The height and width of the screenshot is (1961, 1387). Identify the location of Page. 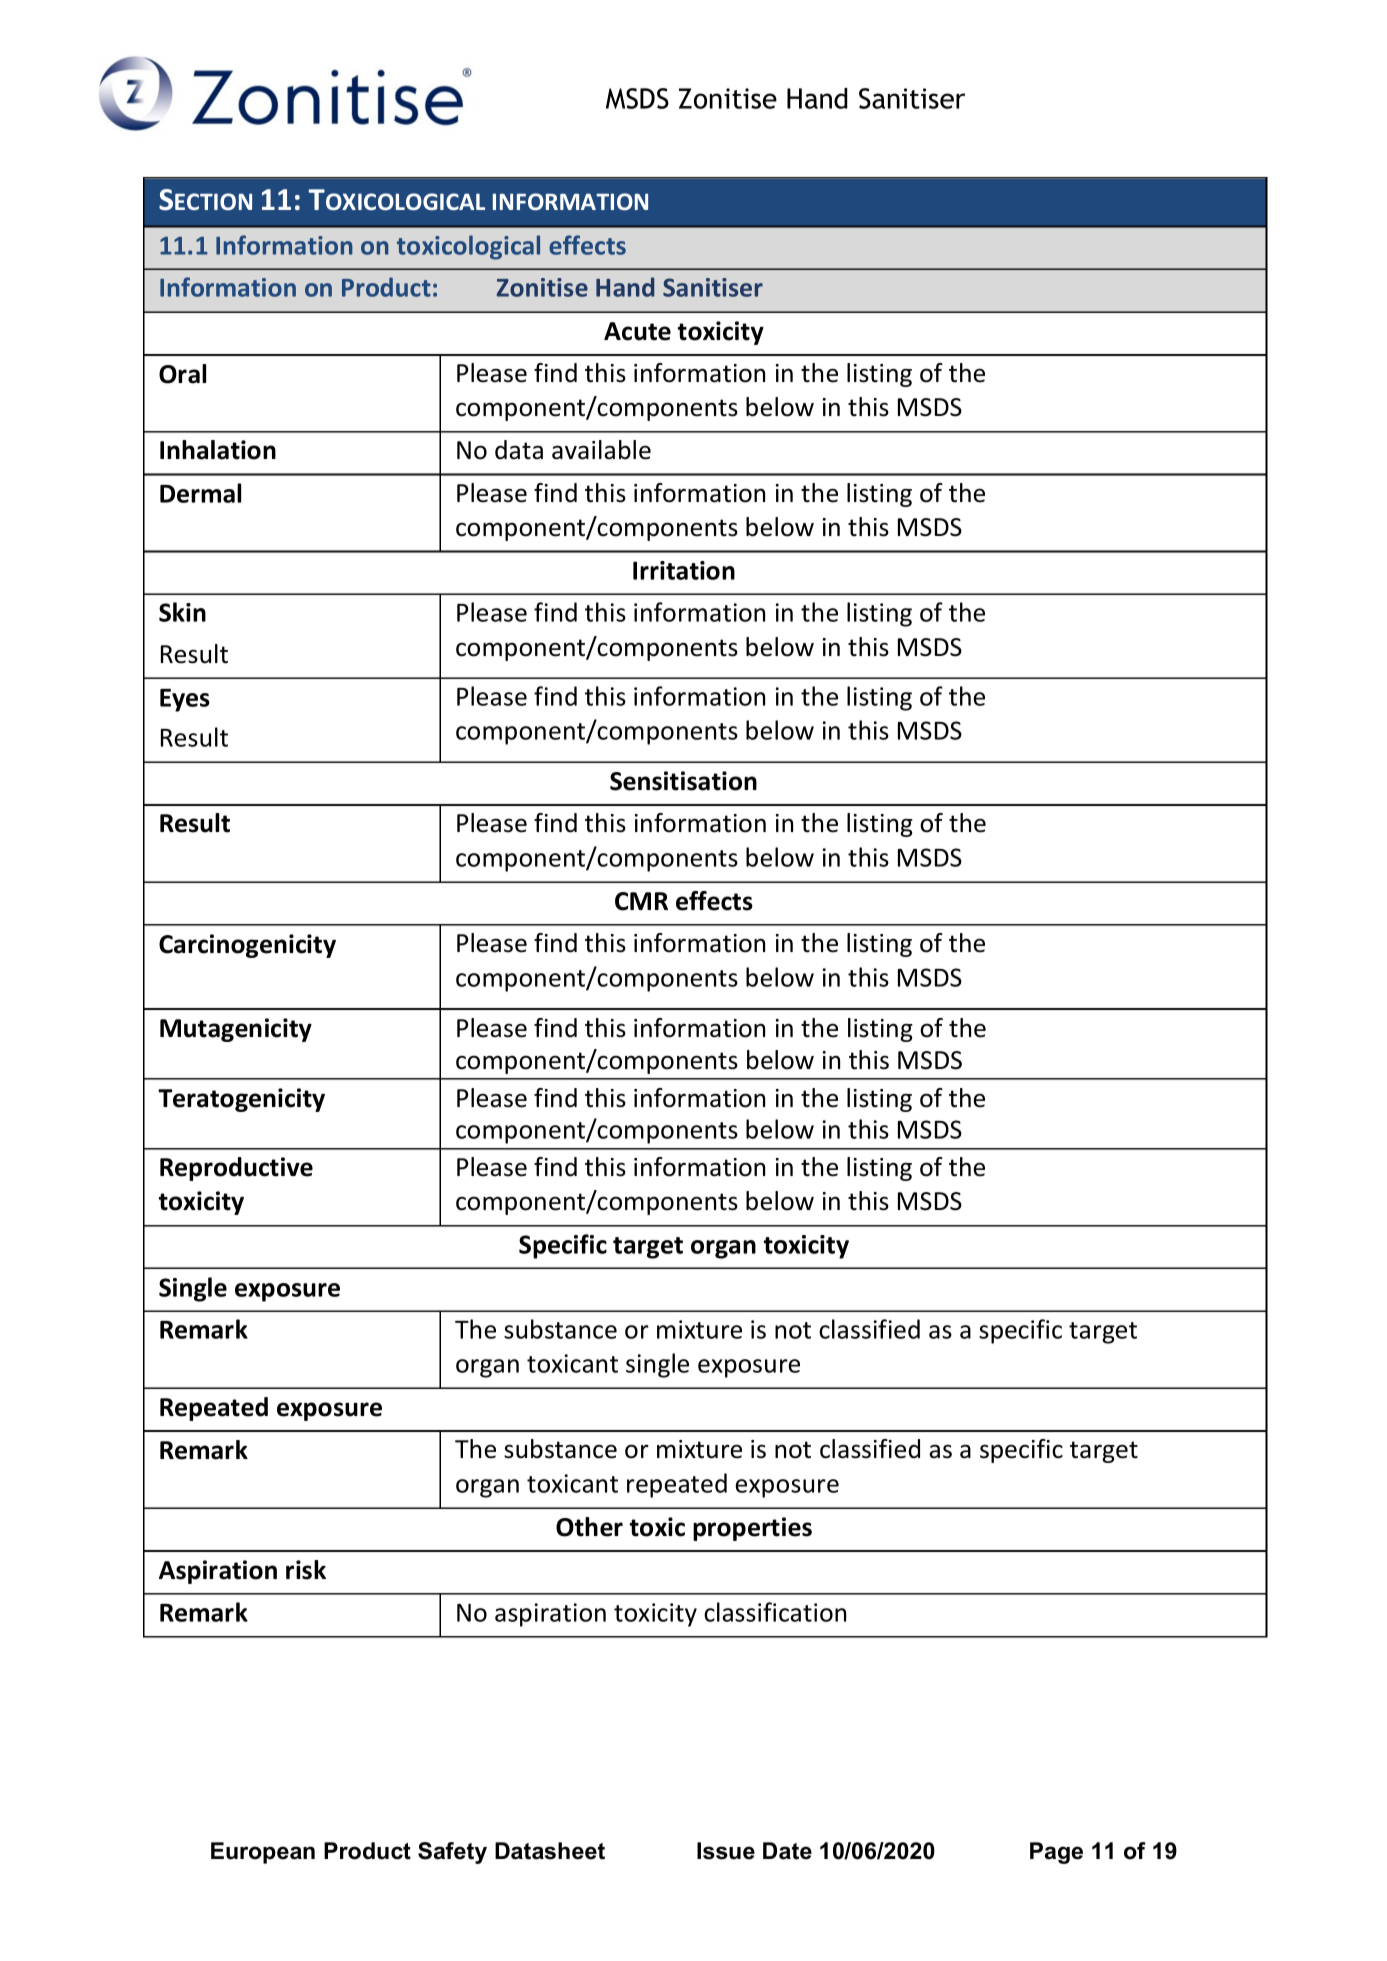
(1056, 1853).
